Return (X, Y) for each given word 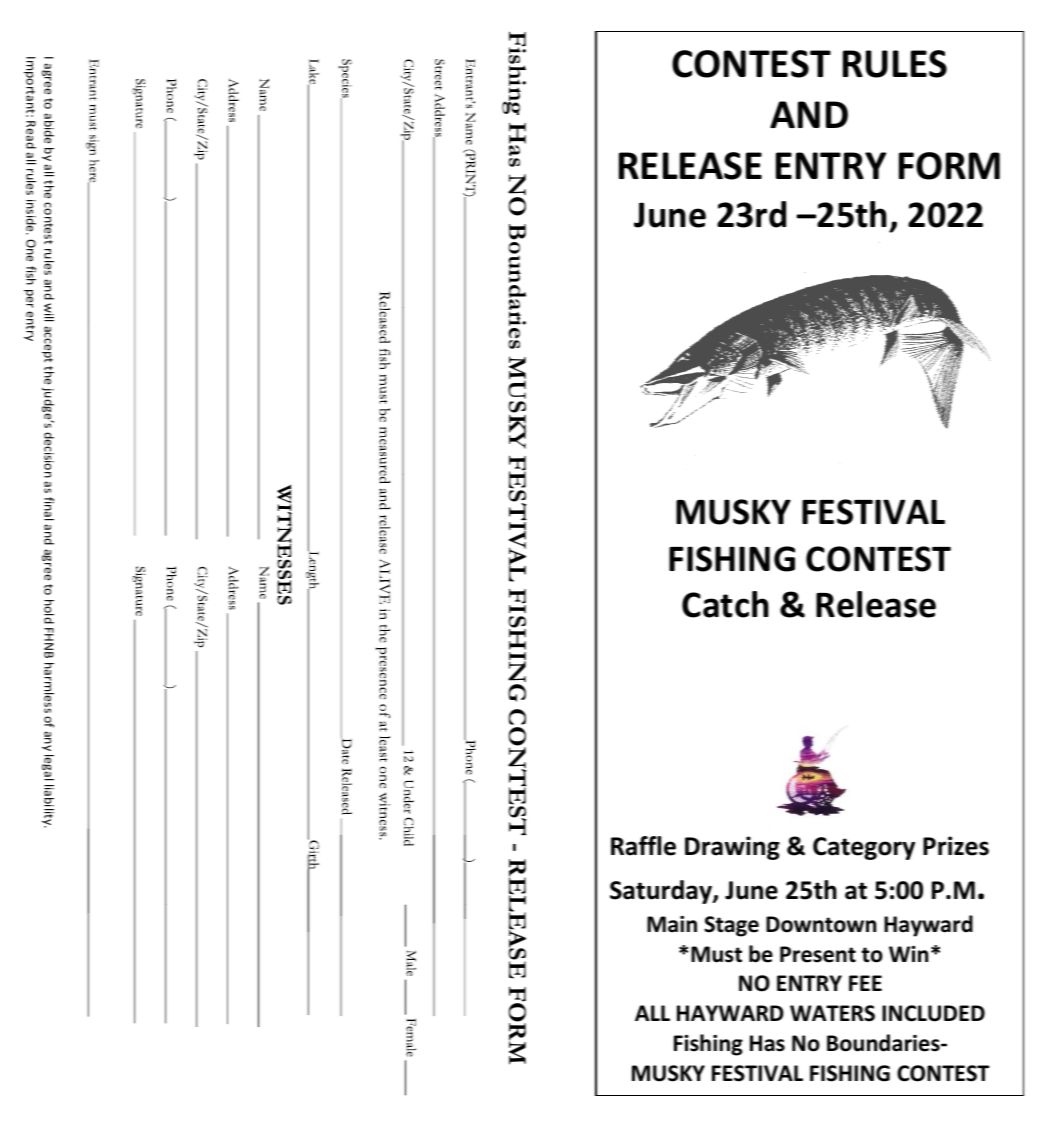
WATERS (832, 1013)
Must (716, 954)
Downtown (821, 924)
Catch (725, 604)
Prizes (956, 846)
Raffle (643, 846)
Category (864, 848)
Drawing (732, 848)
